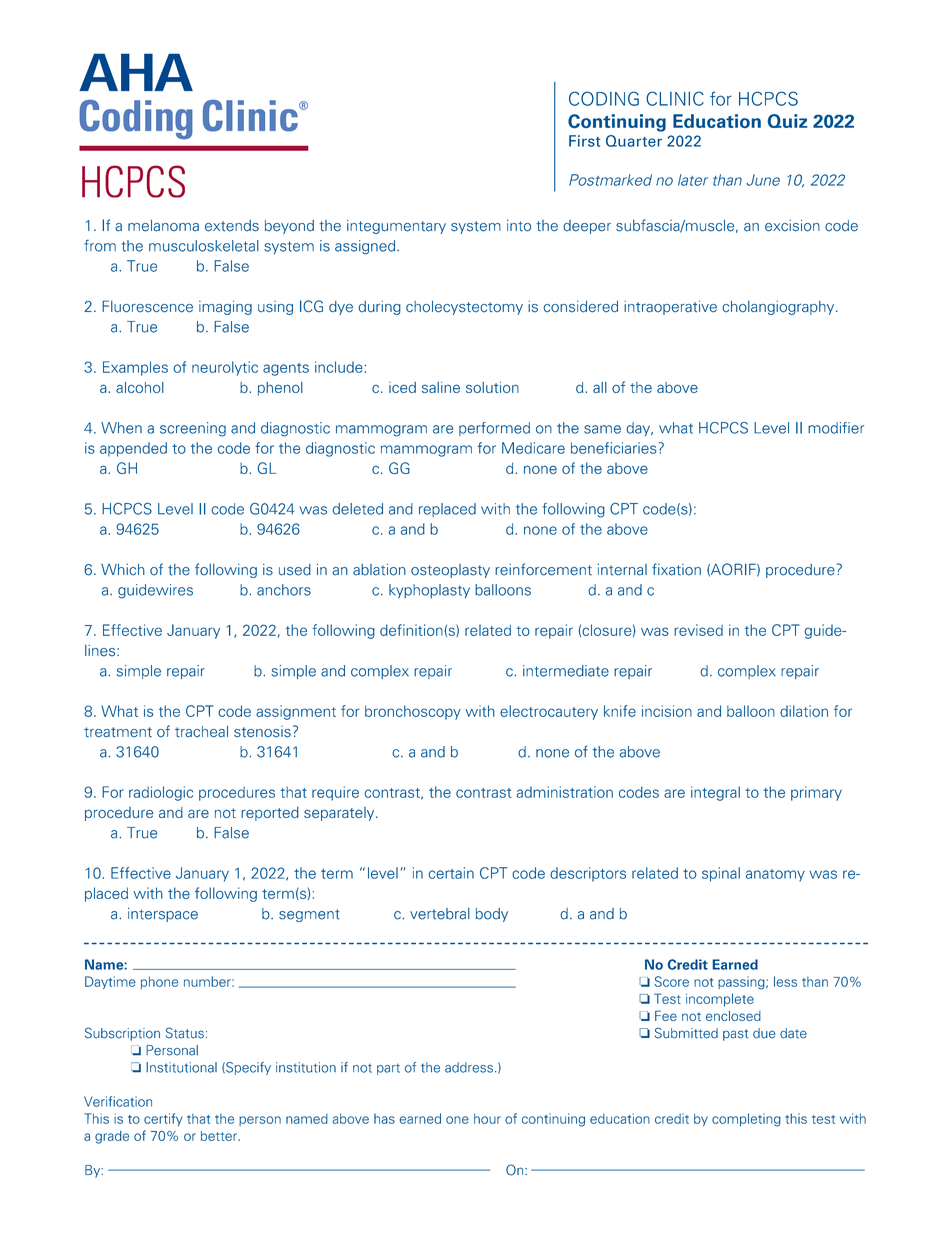 The image size is (952, 1233). Describe the element at coordinates (123, 570) in the document. I see `Which` at that location.
